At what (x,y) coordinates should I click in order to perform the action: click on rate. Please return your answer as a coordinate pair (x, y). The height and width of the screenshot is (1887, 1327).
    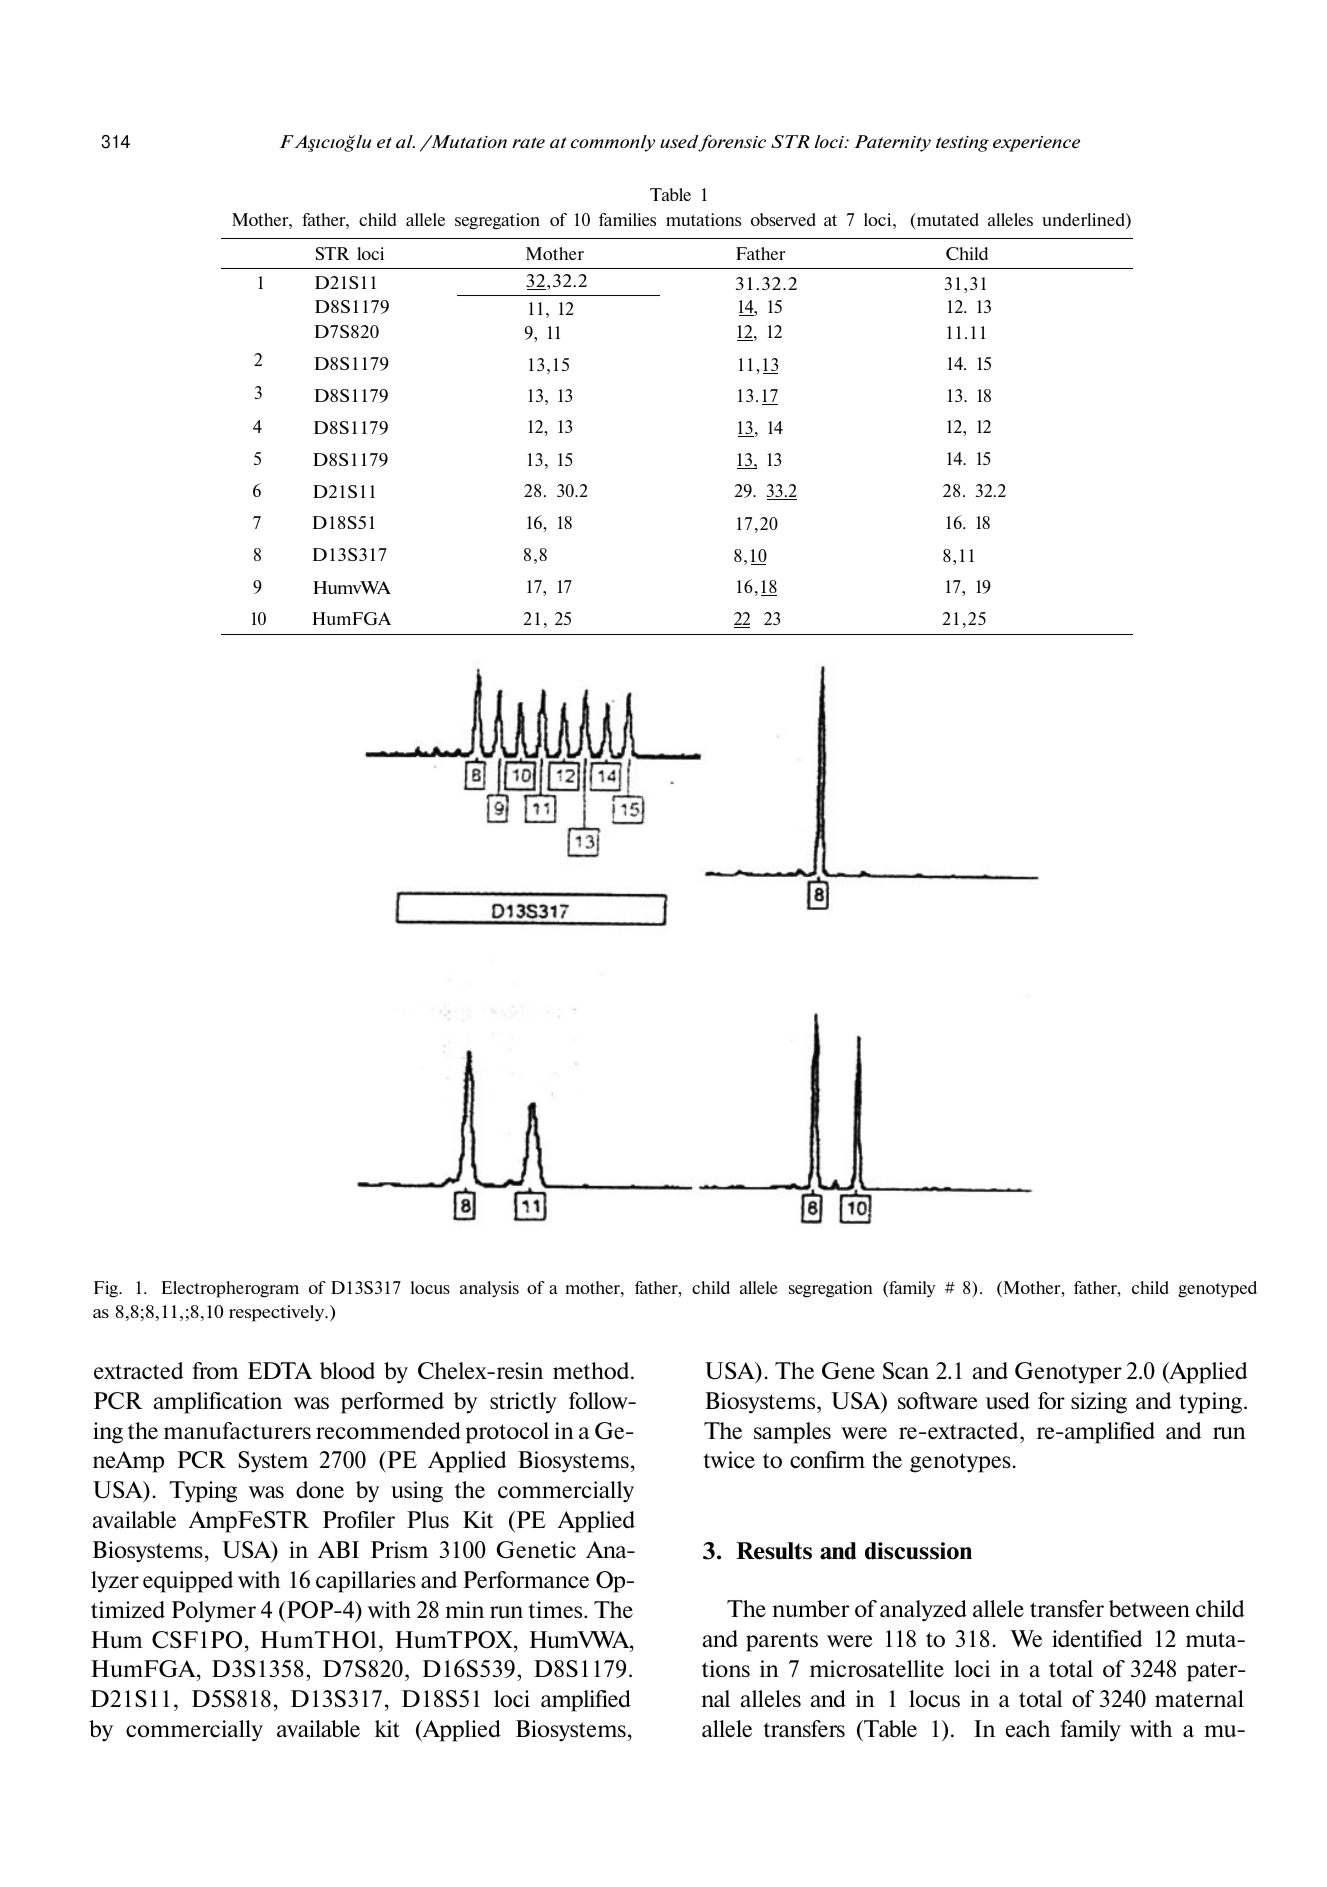
    Looking at the image, I should click on (528, 142).
